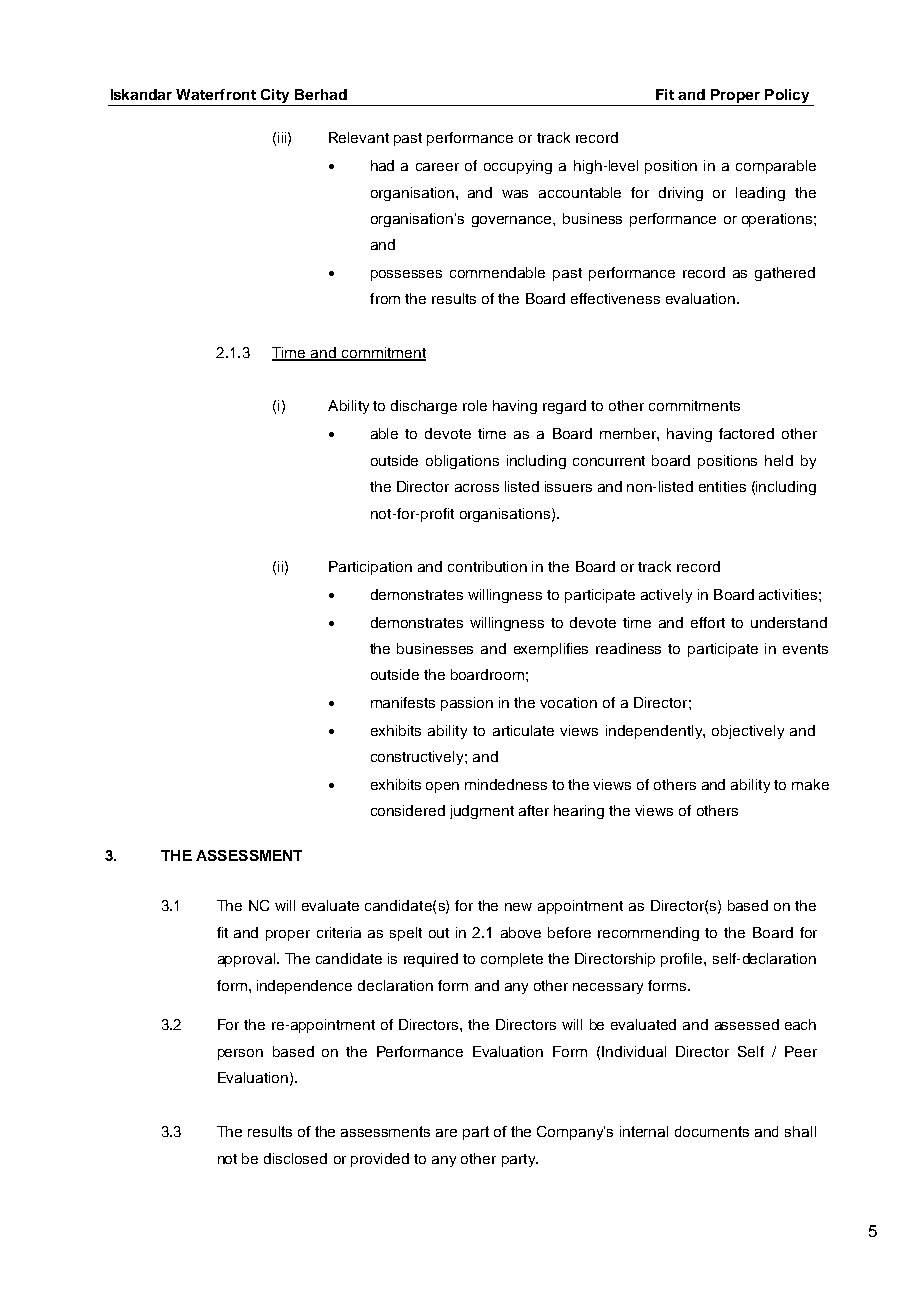  Describe the element at coordinates (385, 298) in the image. I see `from` at that location.
